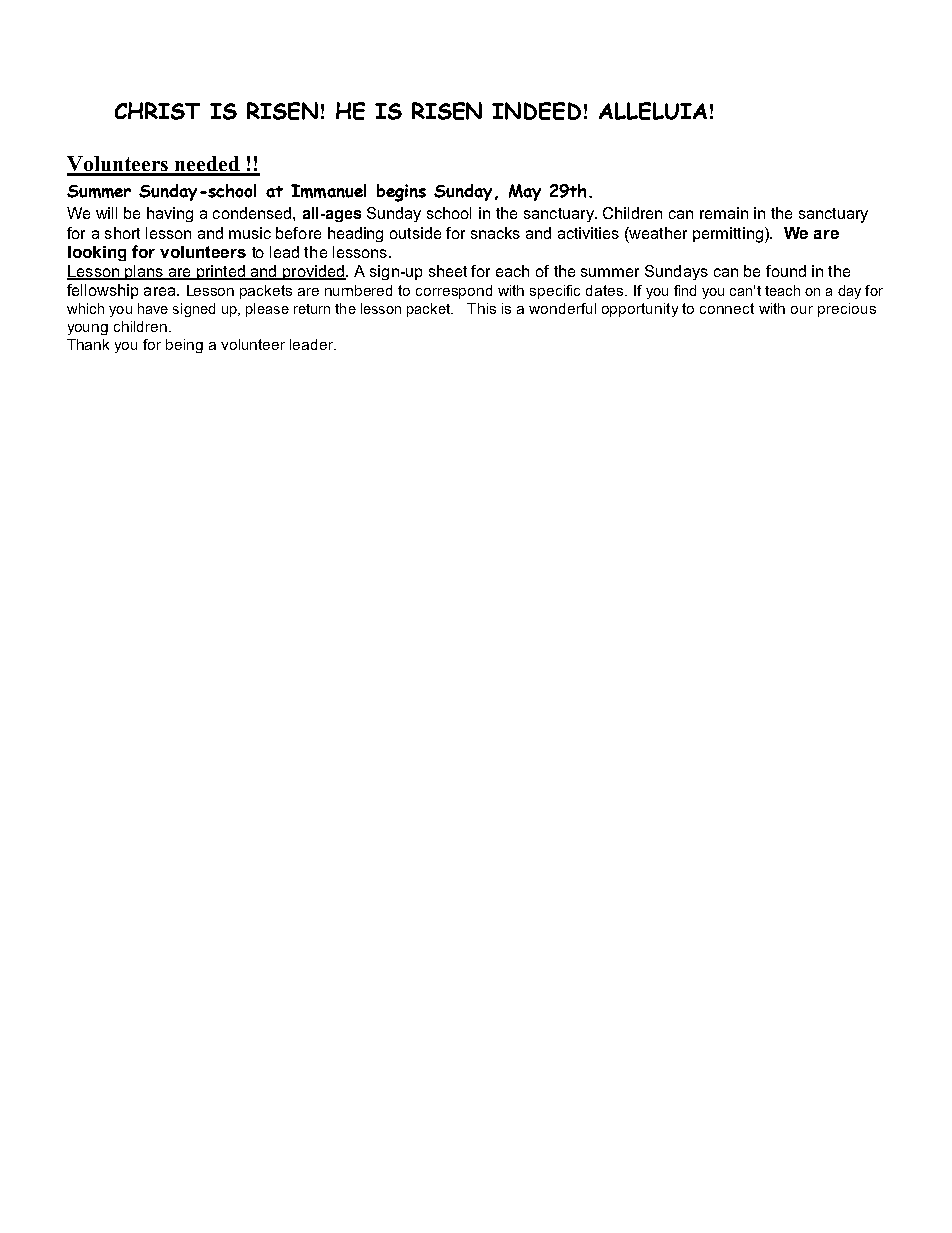 The image size is (952, 1233). Describe the element at coordinates (481, 308) in the image. I see `This` at that location.
